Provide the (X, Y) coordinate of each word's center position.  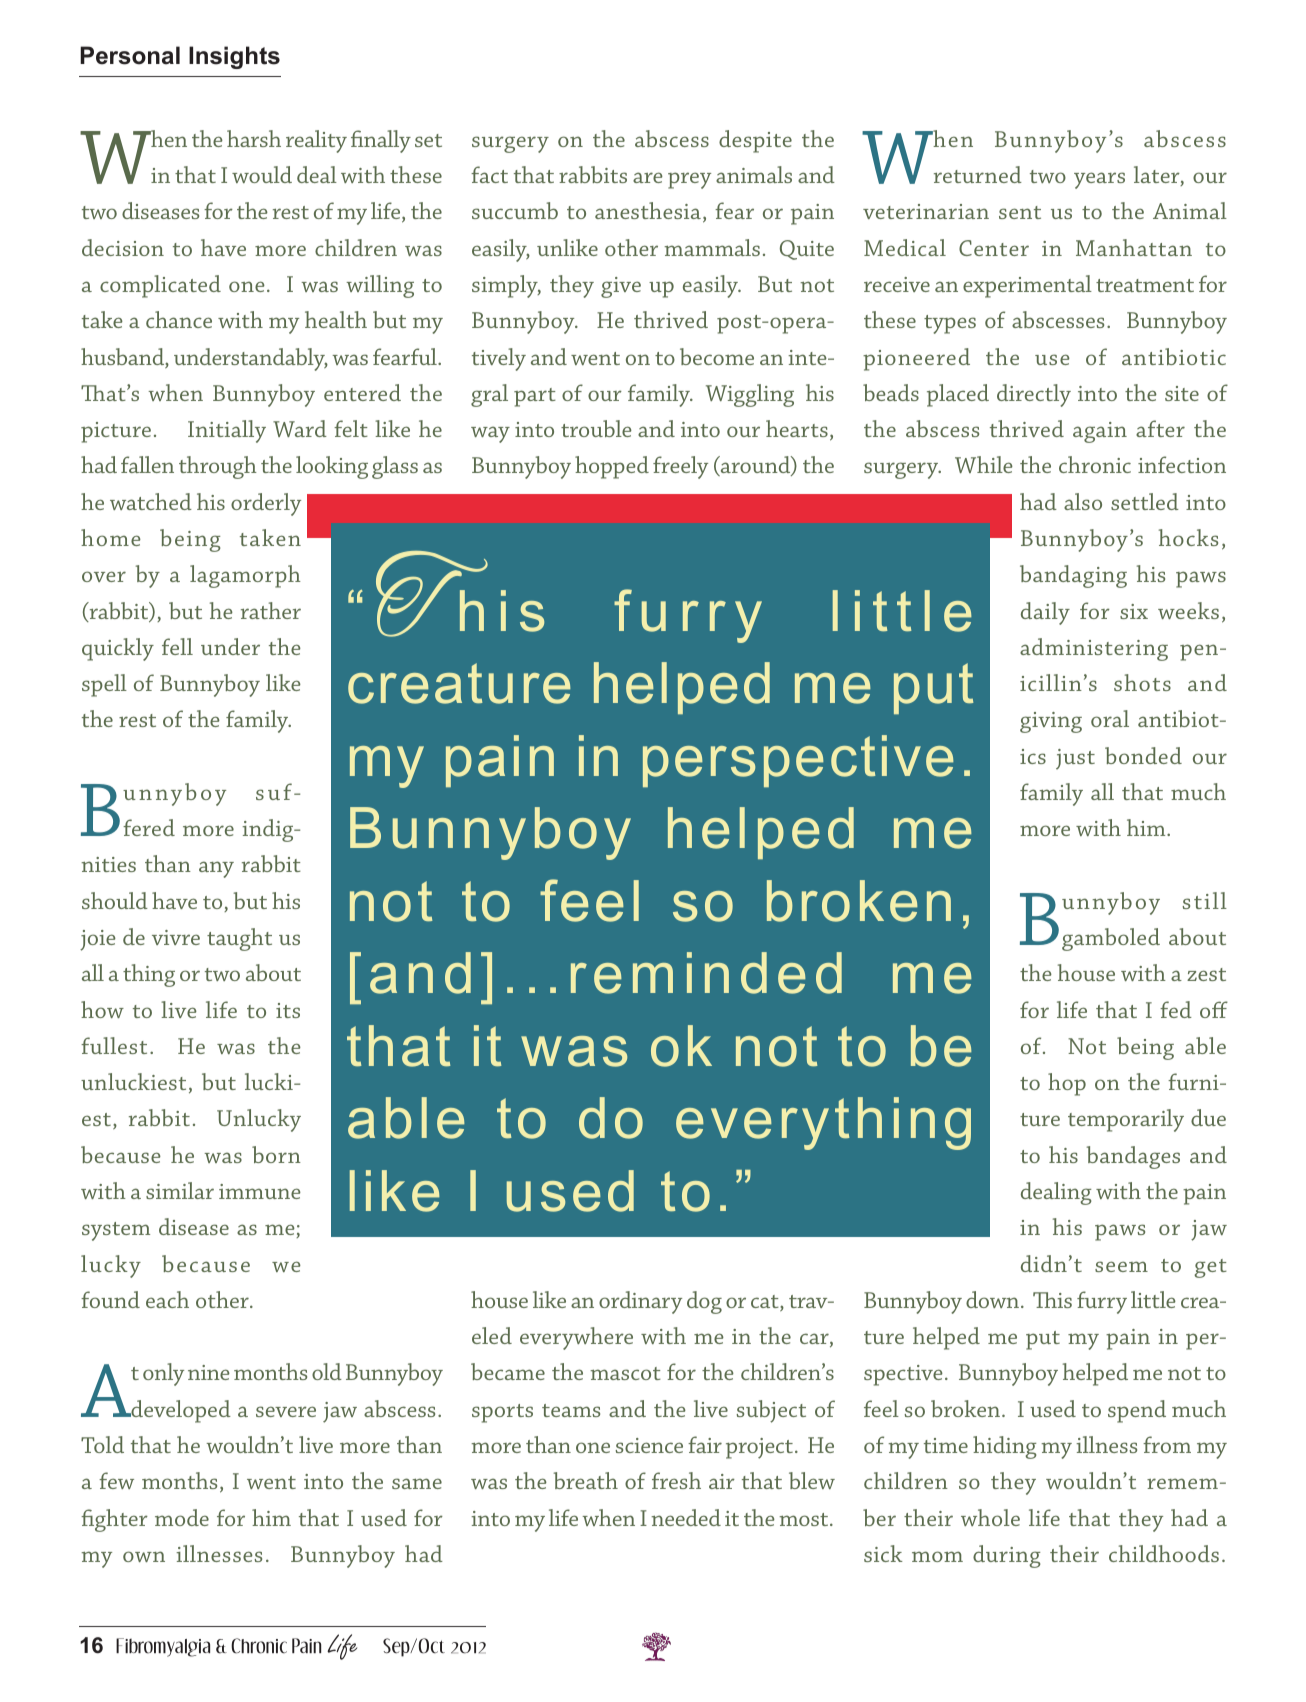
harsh (254, 138)
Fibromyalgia (163, 1647)
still (1204, 900)
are (648, 177)
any (216, 869)
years (1099, 180)
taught (239, 939)
